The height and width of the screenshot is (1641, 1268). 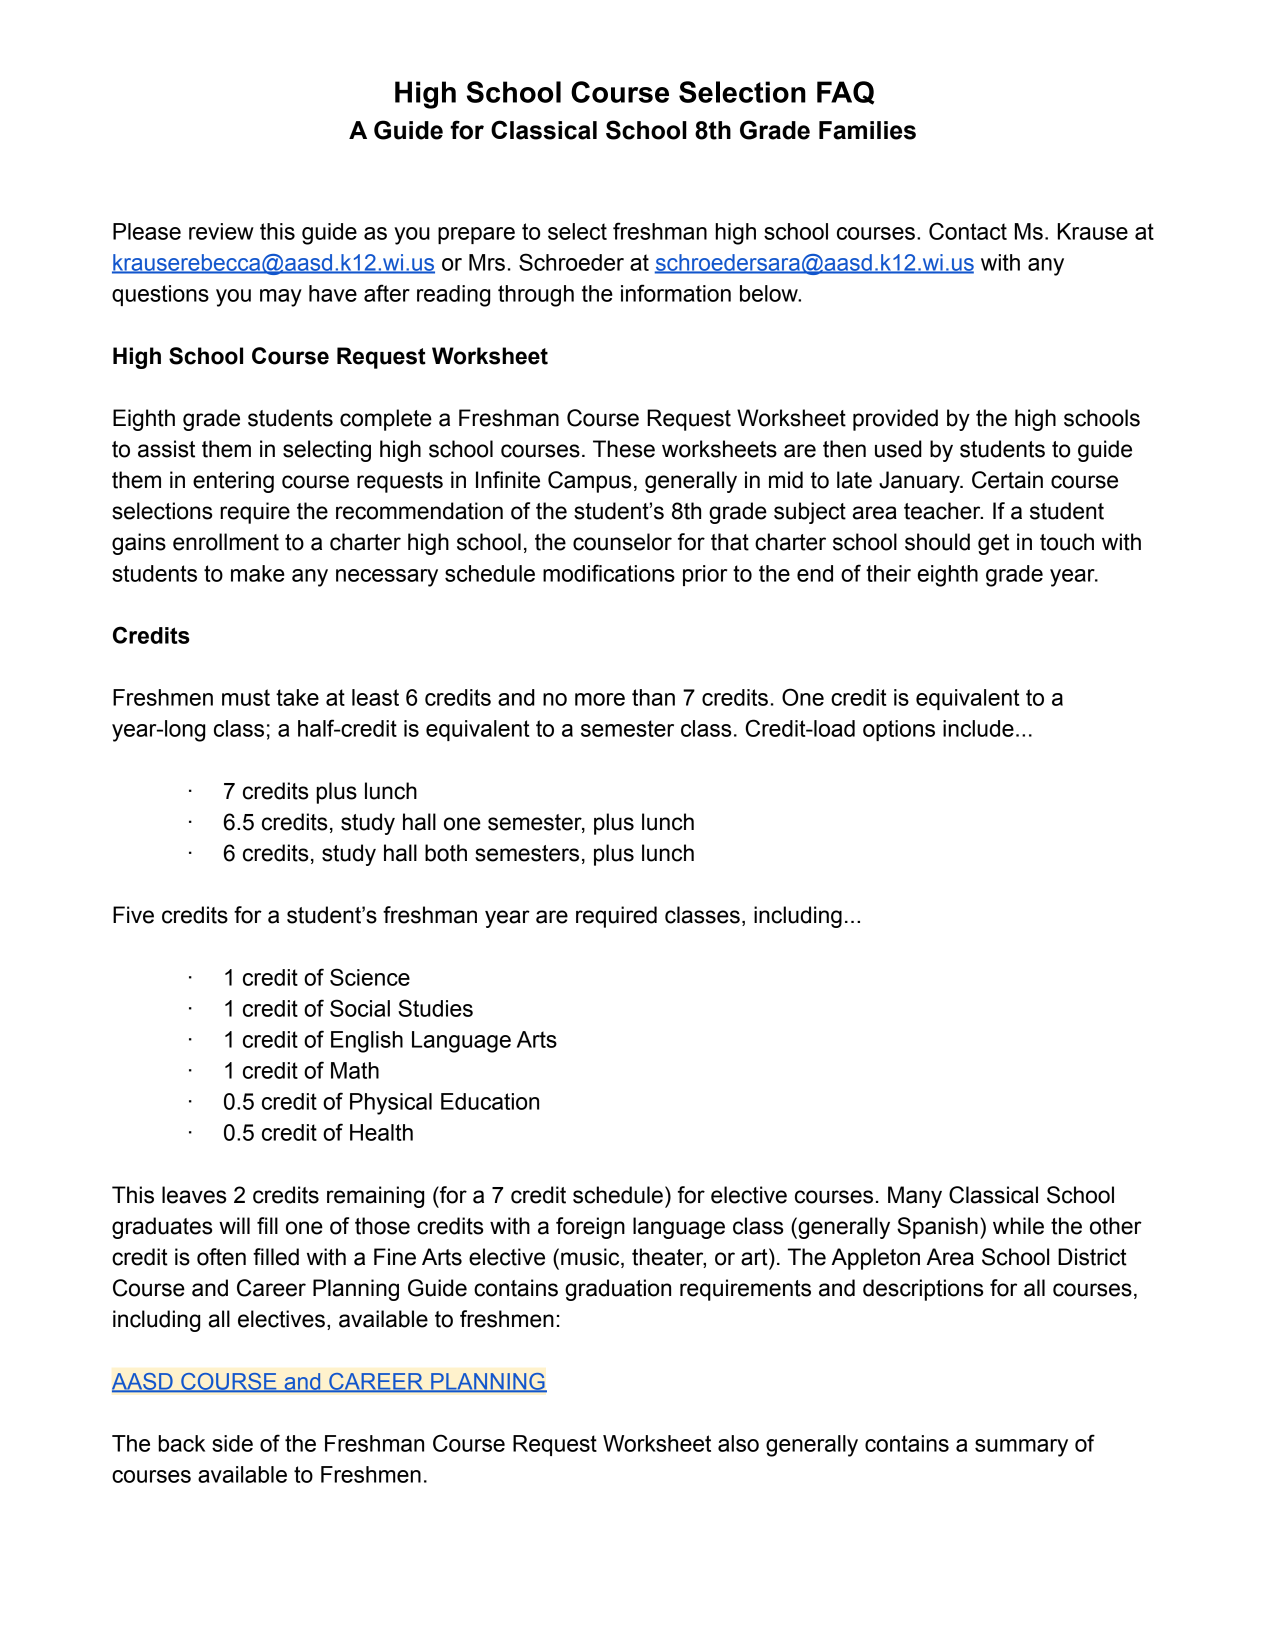 What do you see at coordinates (993, 544) in the screenshot?
I see `get` at bounding box center [993, 544].
